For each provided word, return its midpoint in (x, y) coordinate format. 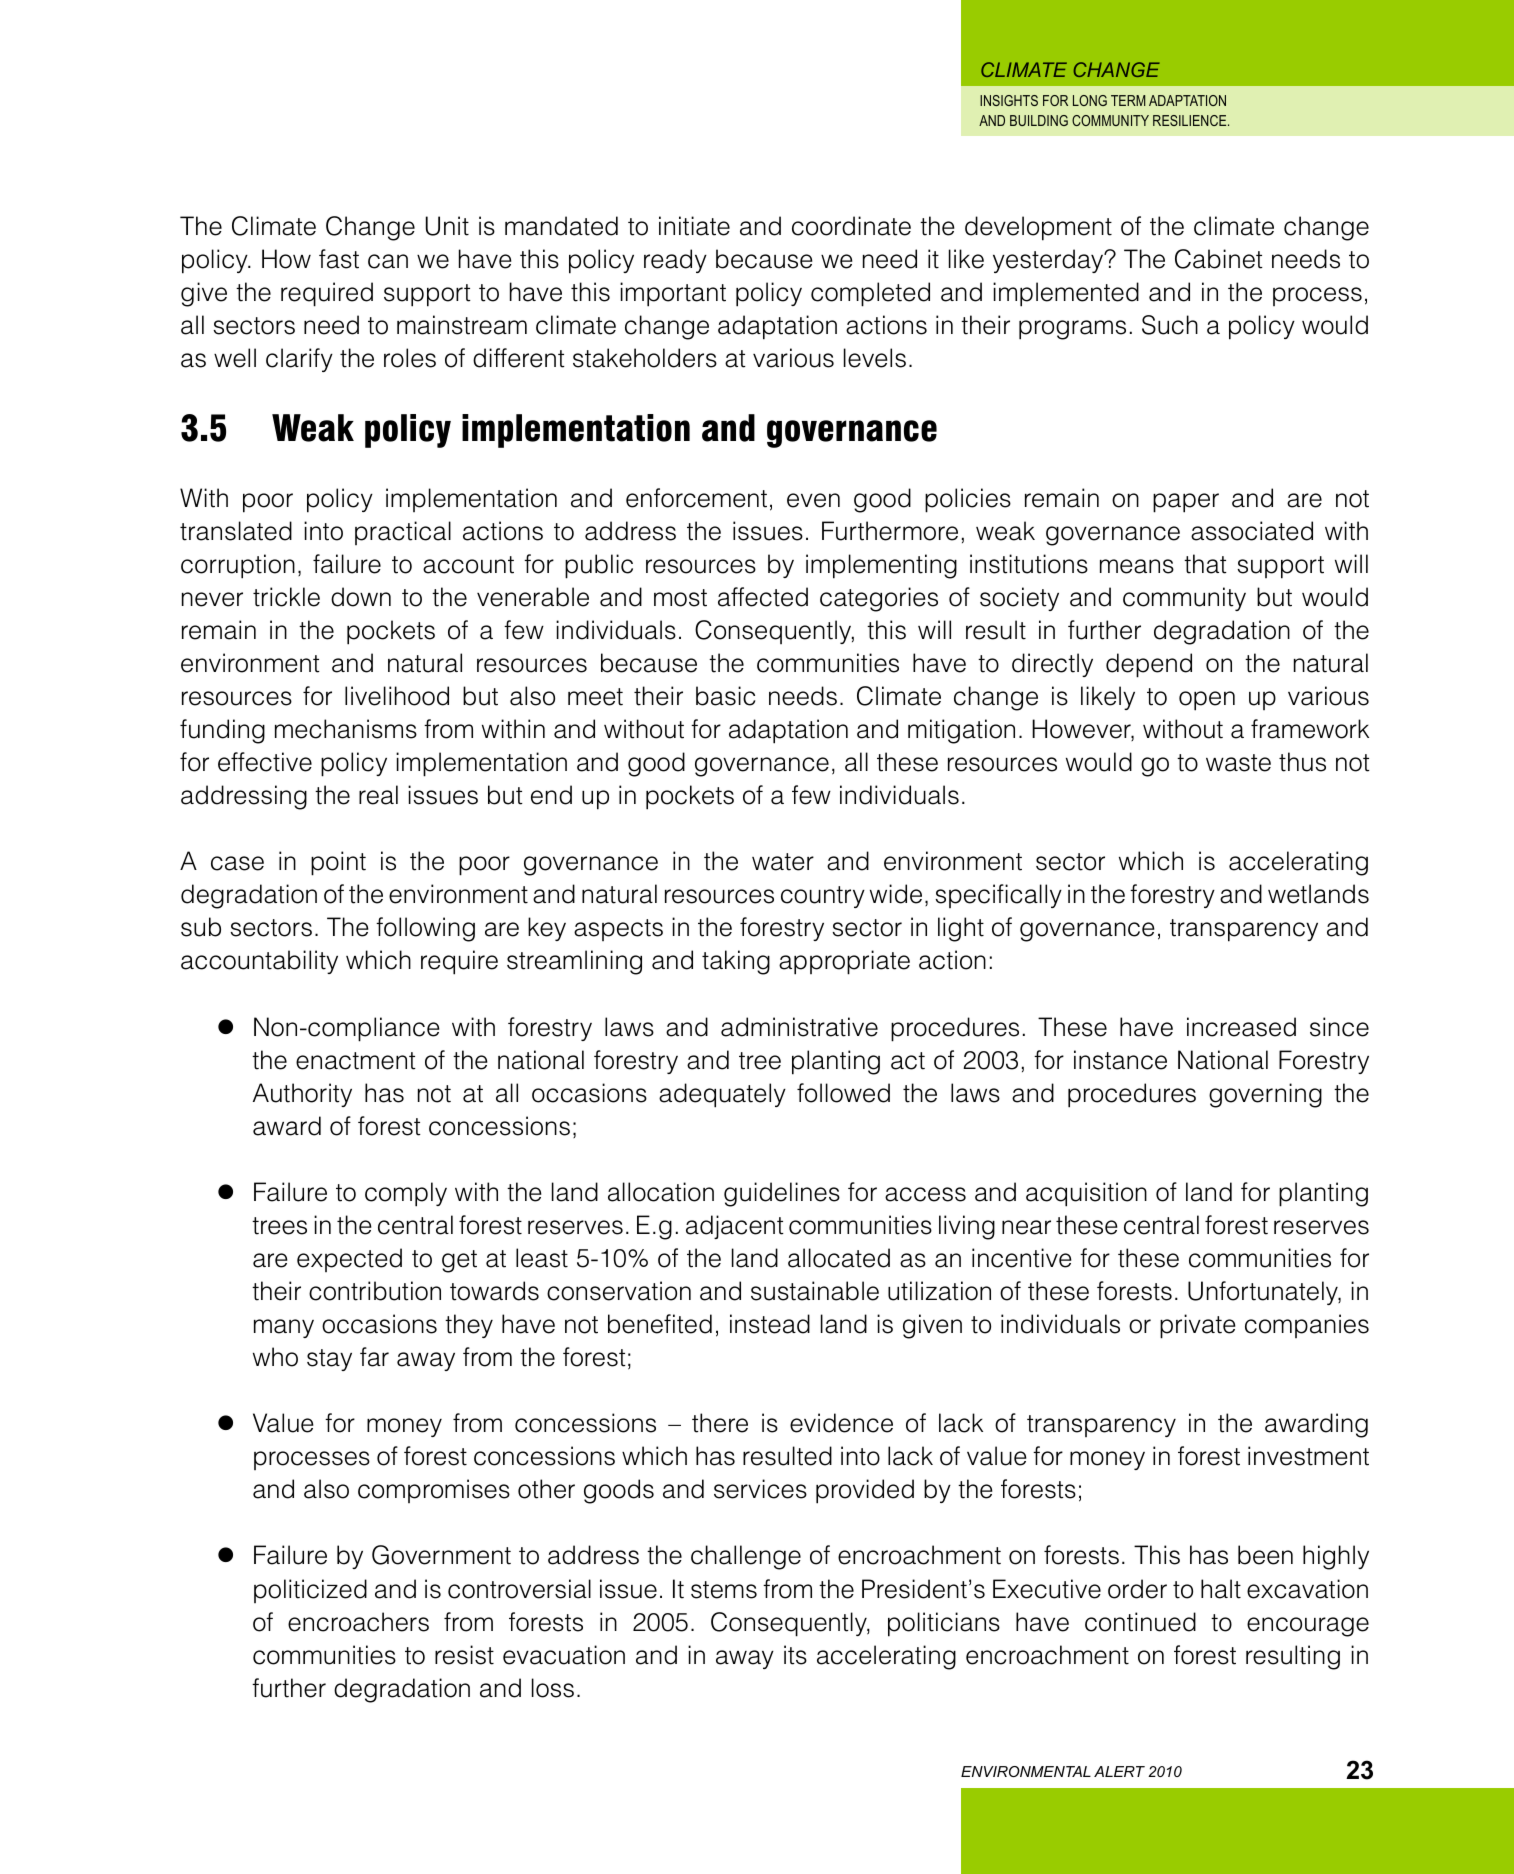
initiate (694, 226)
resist (464, 1655)
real (378, 795)
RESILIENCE (1191, 120)
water (783, 862)
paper (1186, 503)
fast (339, 259)
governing (1265, 1095)
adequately (722, 1095)
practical (403, 533)
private (1198, 1326)
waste (1238, 763)
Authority (302, 1095)
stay (329, 1360)
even (813, 500)
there (720, 1423)
